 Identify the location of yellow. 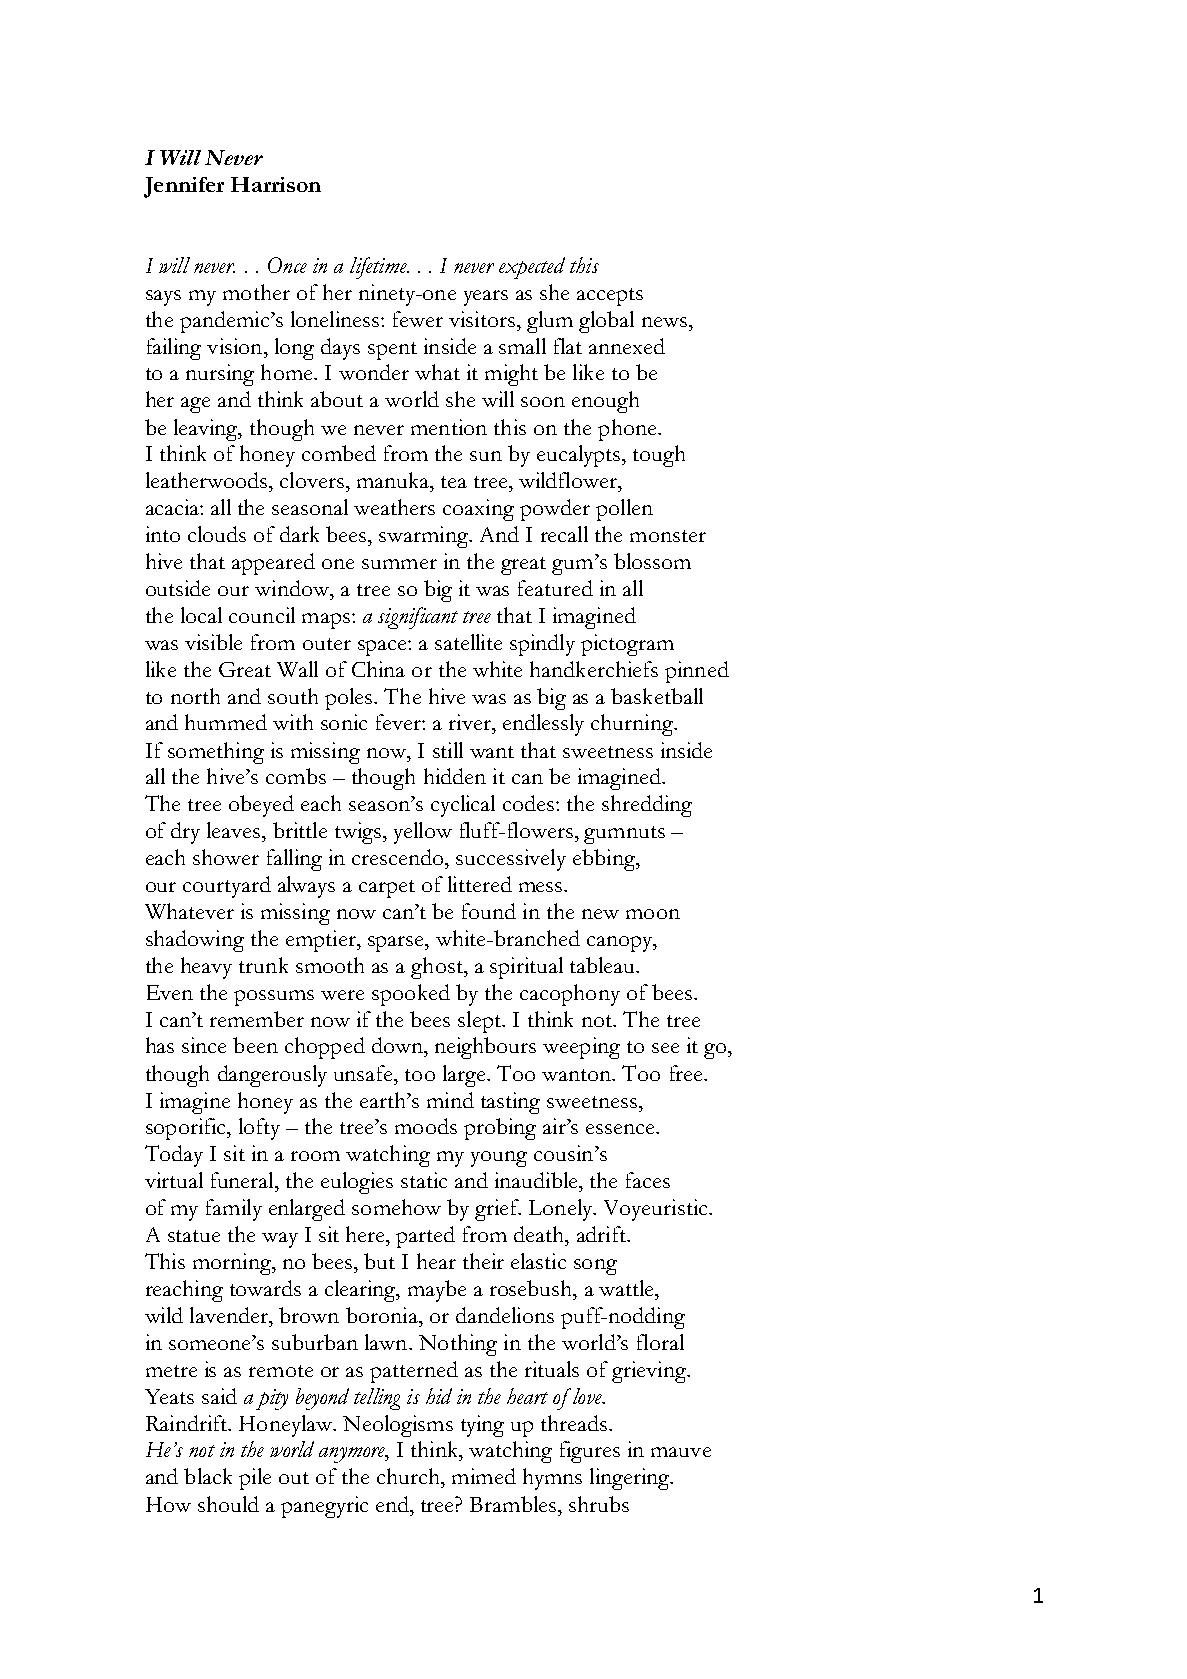
(423, 833).
